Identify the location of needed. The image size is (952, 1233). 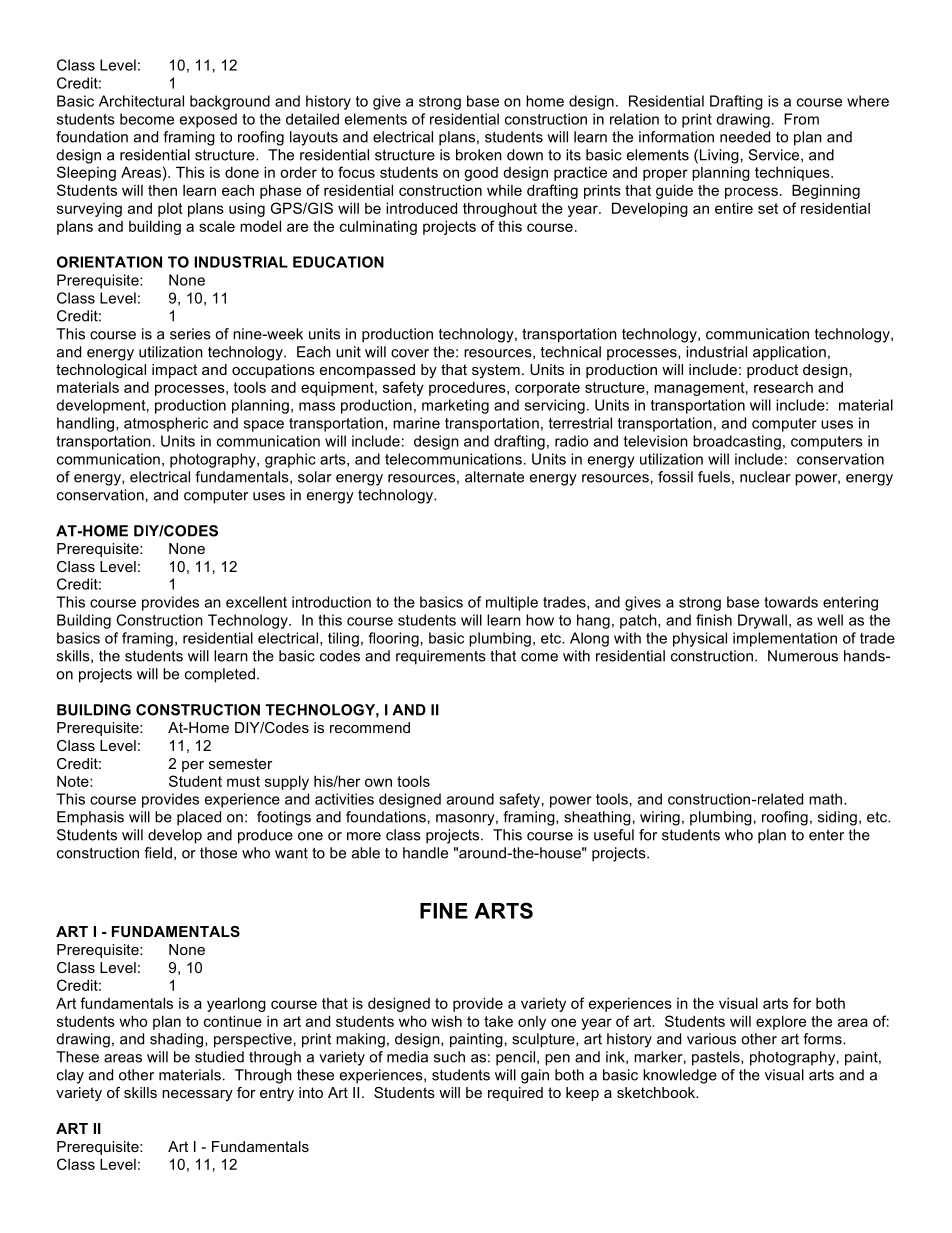
(745, 137).
